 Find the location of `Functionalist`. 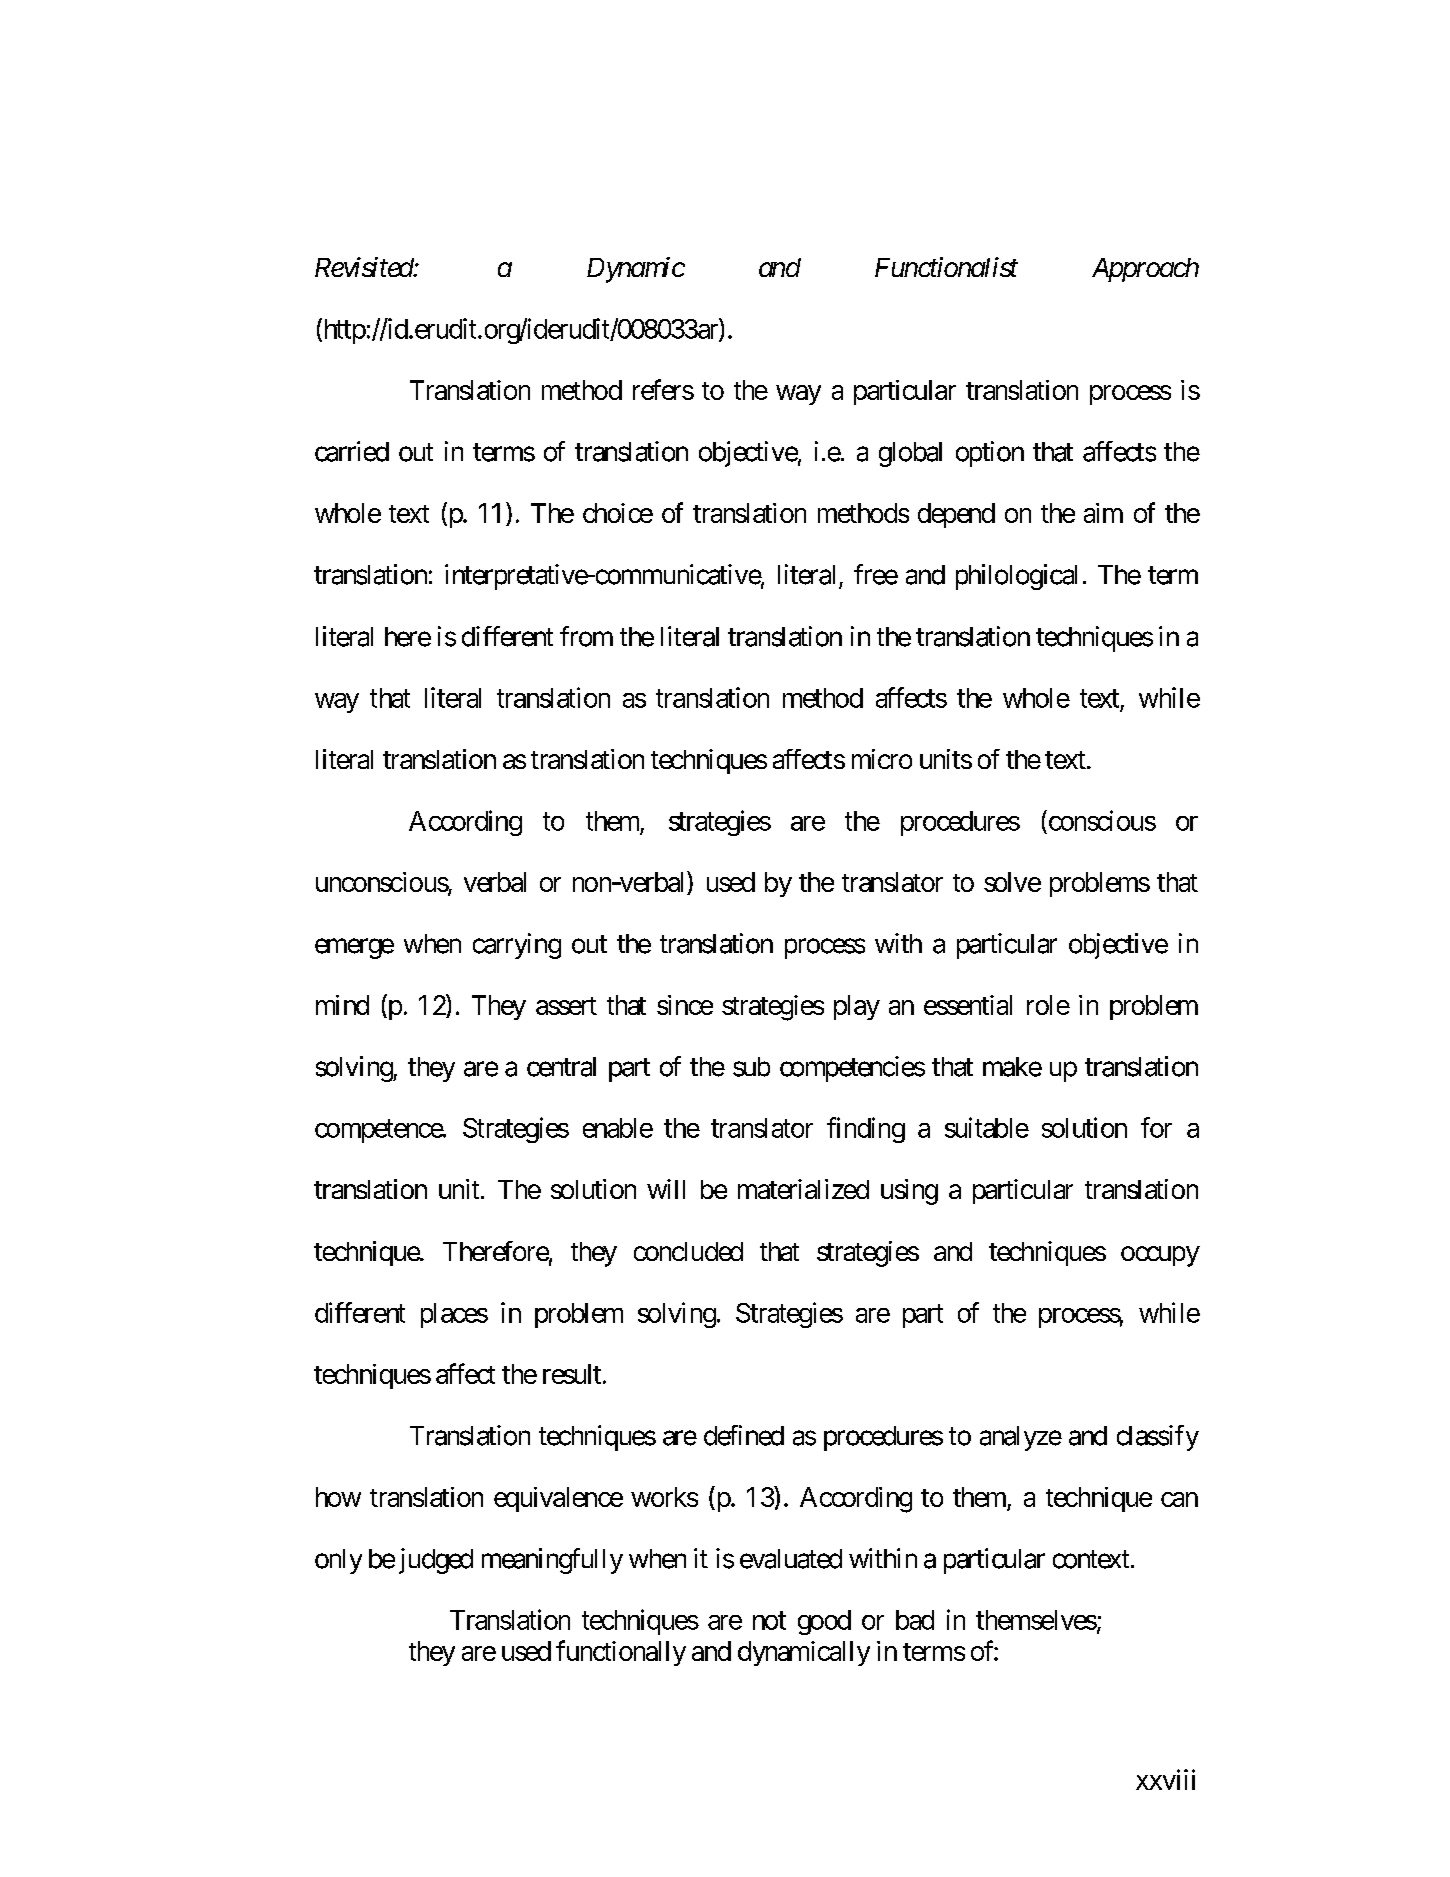

Functionalist is located at coordinates (946, 267).
